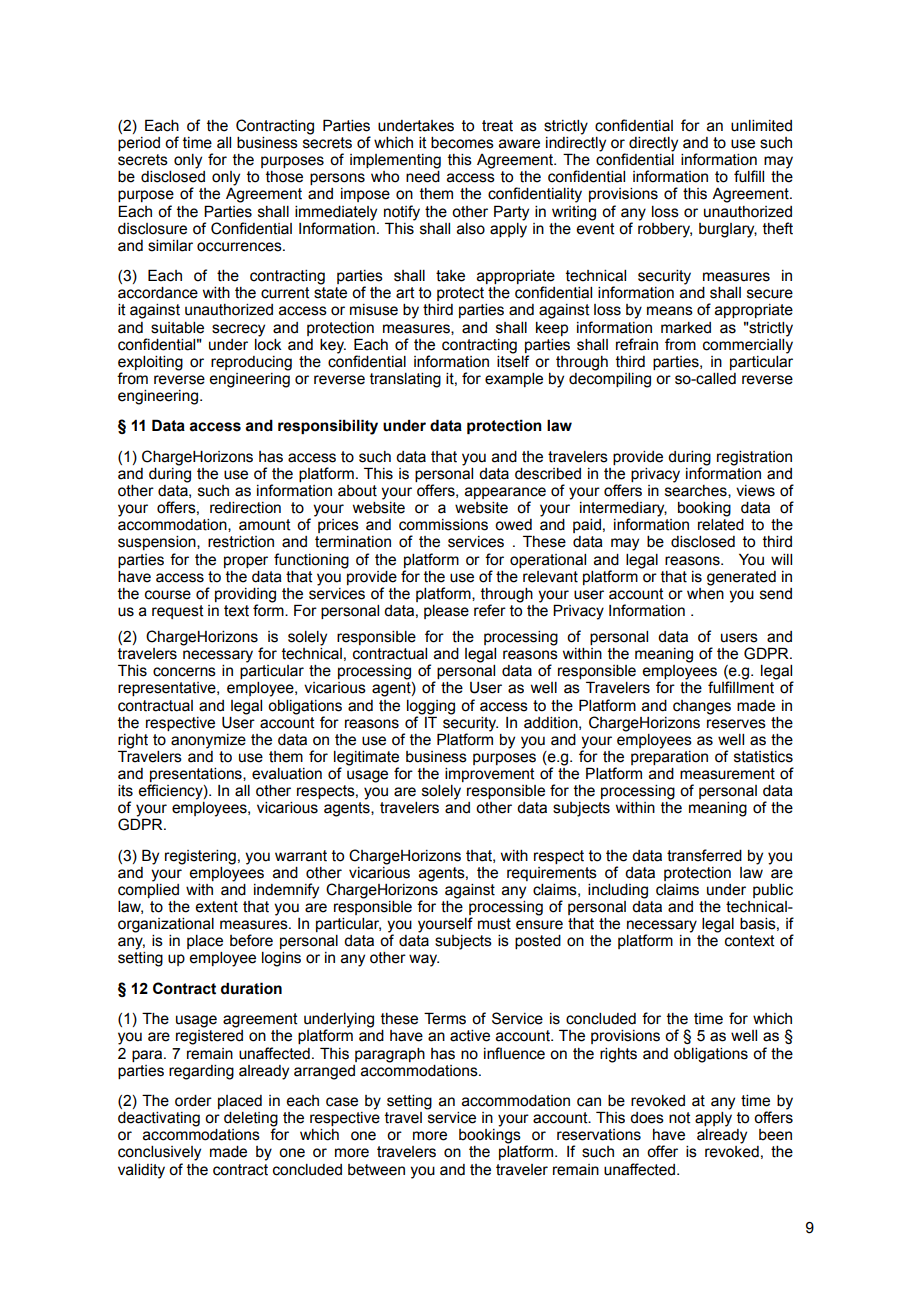 This screenshot has height=1308, width=924. Describe the element at coordinates (494, 924) in the screenshot. I see `must` at that location.
